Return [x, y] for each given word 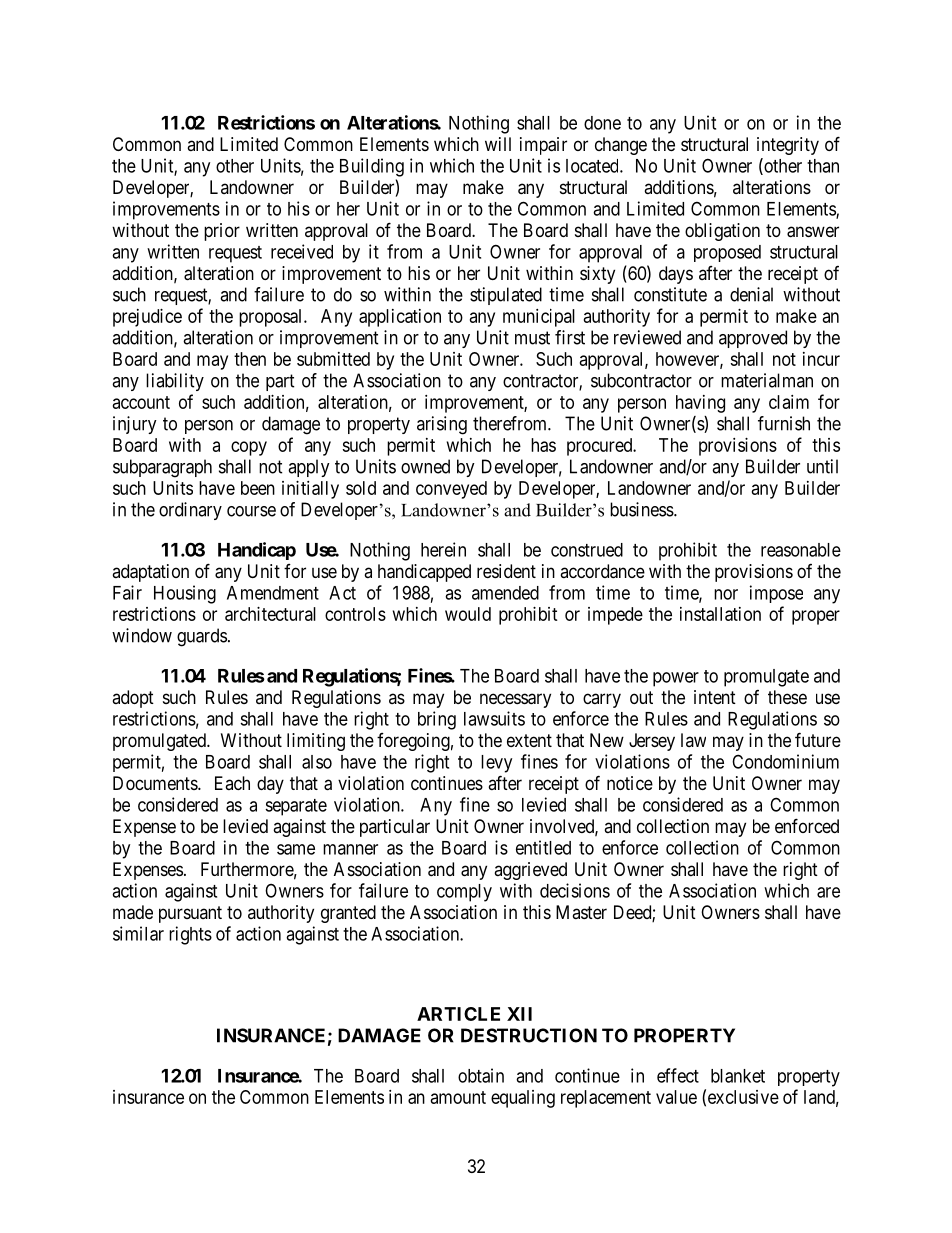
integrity [788, 146]
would [468, 614]
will [498, 144]
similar [138, 933]
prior [222, 232]
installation [720, 614]
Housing [185, 594]
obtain [481, 1075]
